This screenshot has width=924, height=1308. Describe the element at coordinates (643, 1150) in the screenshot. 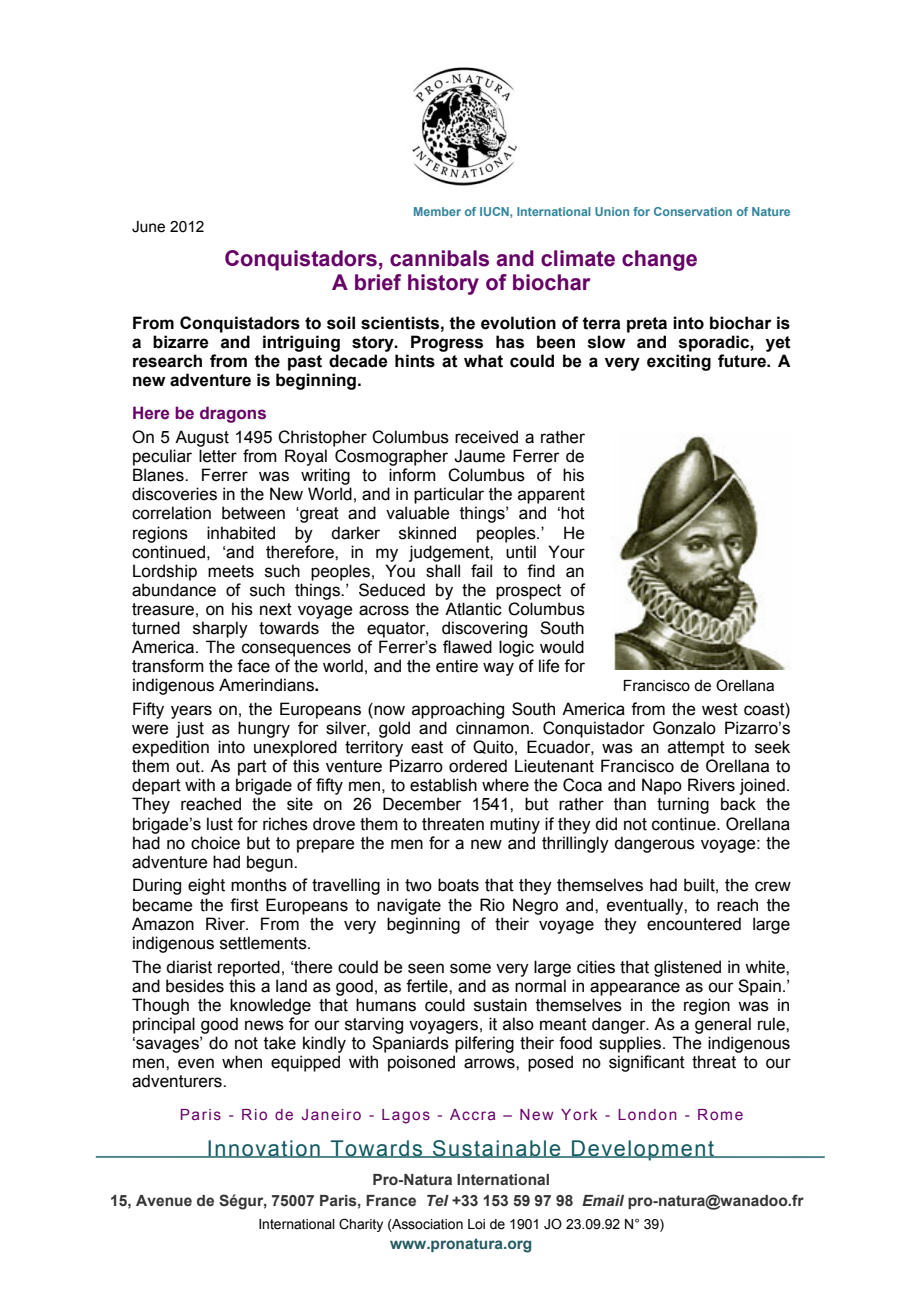

I see `Development` at that location.
